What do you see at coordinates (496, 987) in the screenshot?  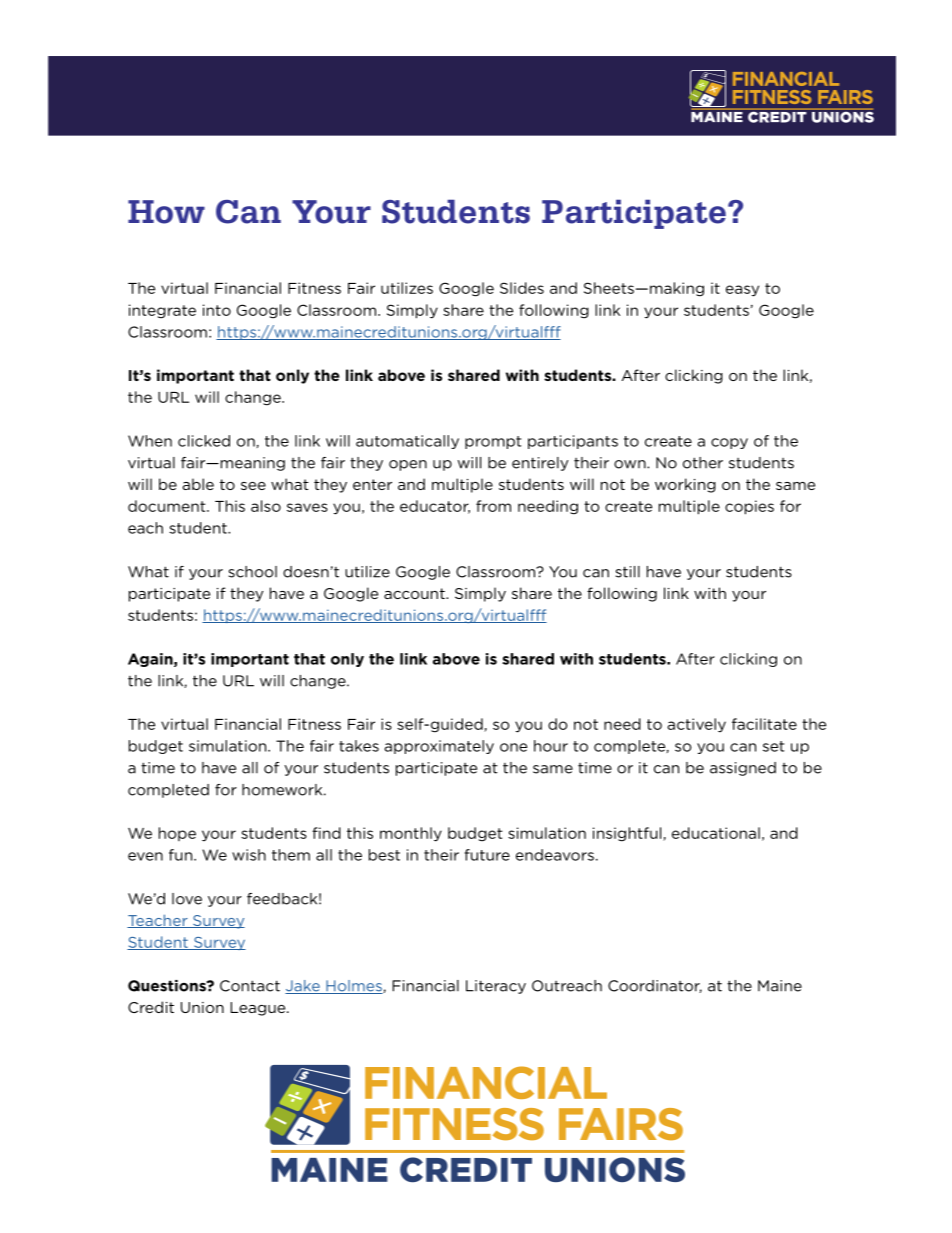 I see `Literacy` at bounding box center [496, 987].
